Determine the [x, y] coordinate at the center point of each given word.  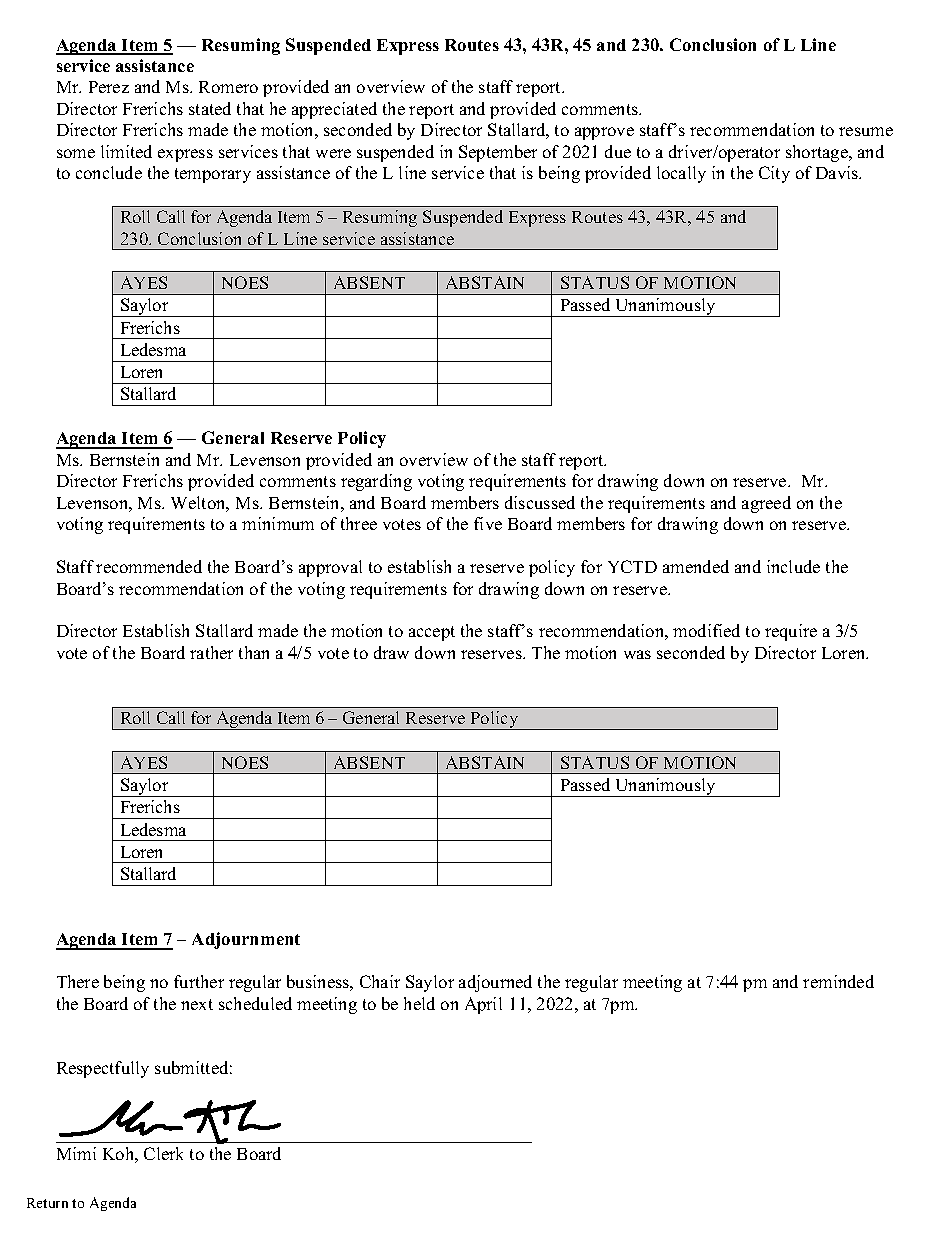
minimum [278, 523]
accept [432, 633]
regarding [376, 482]
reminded [838, 981]
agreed [766, 504]
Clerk [163, 1153]
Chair [380, 981]
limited [126, 151]
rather [211, 652]
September [498, 153]
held [419, 1003]
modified [706, 630]
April [483, 1005]
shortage [818, 153]
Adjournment [246, 940]
